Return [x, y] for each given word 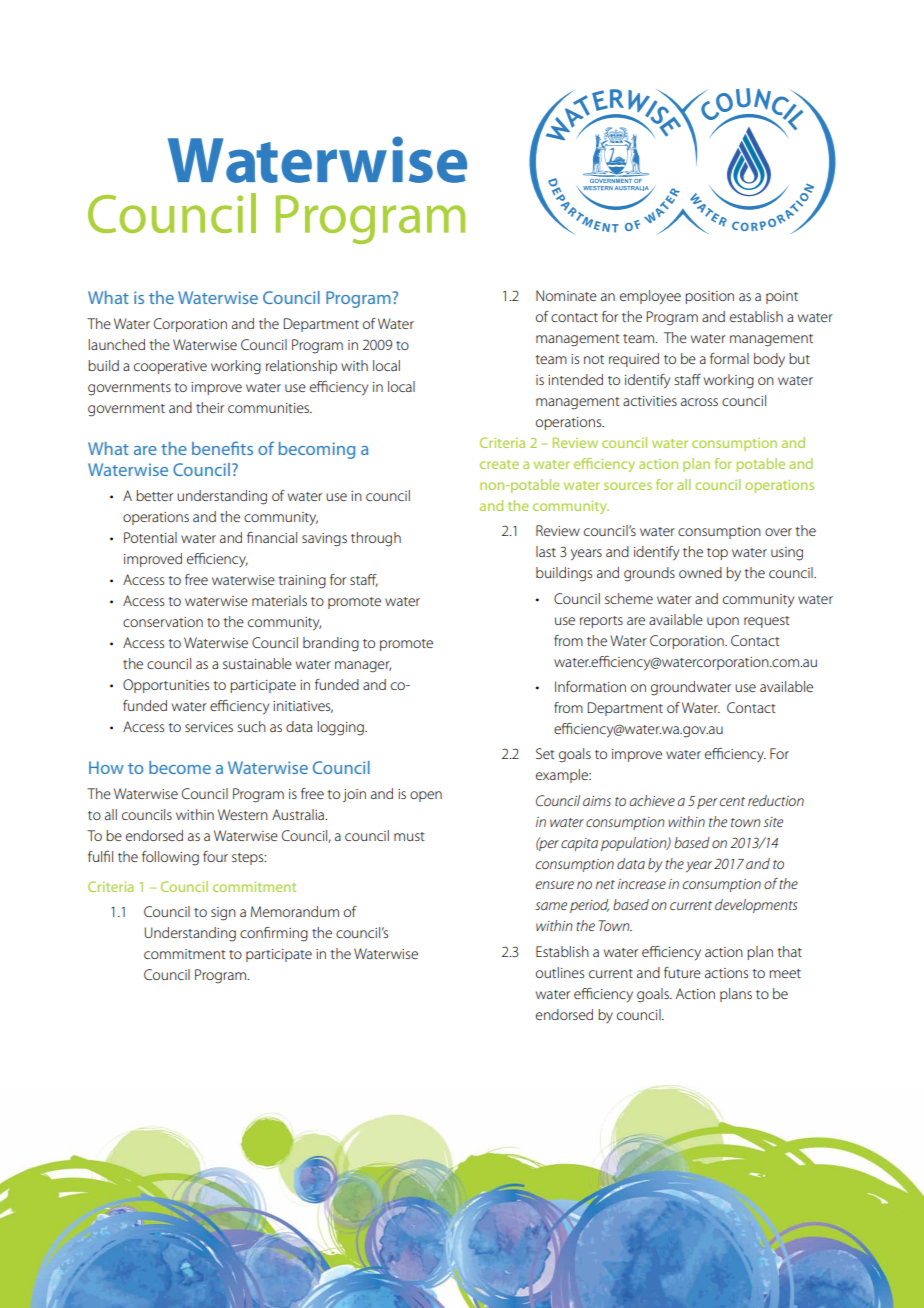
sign [223, 914]
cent [732, 801]
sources [628, 486]
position [709, 297]
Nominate [566, 295]
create [499, 464]
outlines [560, 972]
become [180, 767]
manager [363, 667]
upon [723, 622]
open [426, 796]
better [154, 495]
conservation [163, 622]
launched [117, 344]
